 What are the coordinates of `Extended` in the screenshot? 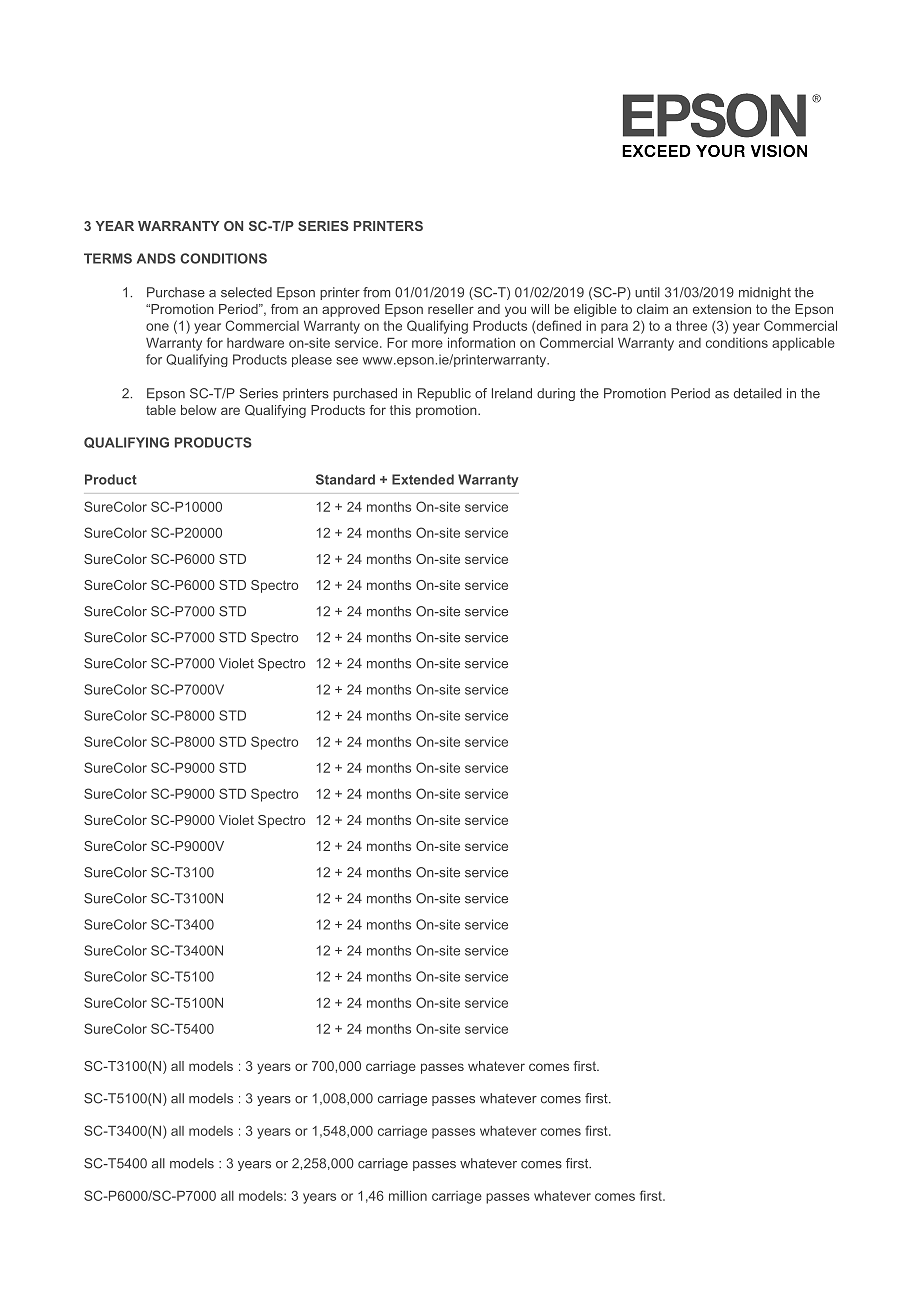 It's located at (423, 479).
